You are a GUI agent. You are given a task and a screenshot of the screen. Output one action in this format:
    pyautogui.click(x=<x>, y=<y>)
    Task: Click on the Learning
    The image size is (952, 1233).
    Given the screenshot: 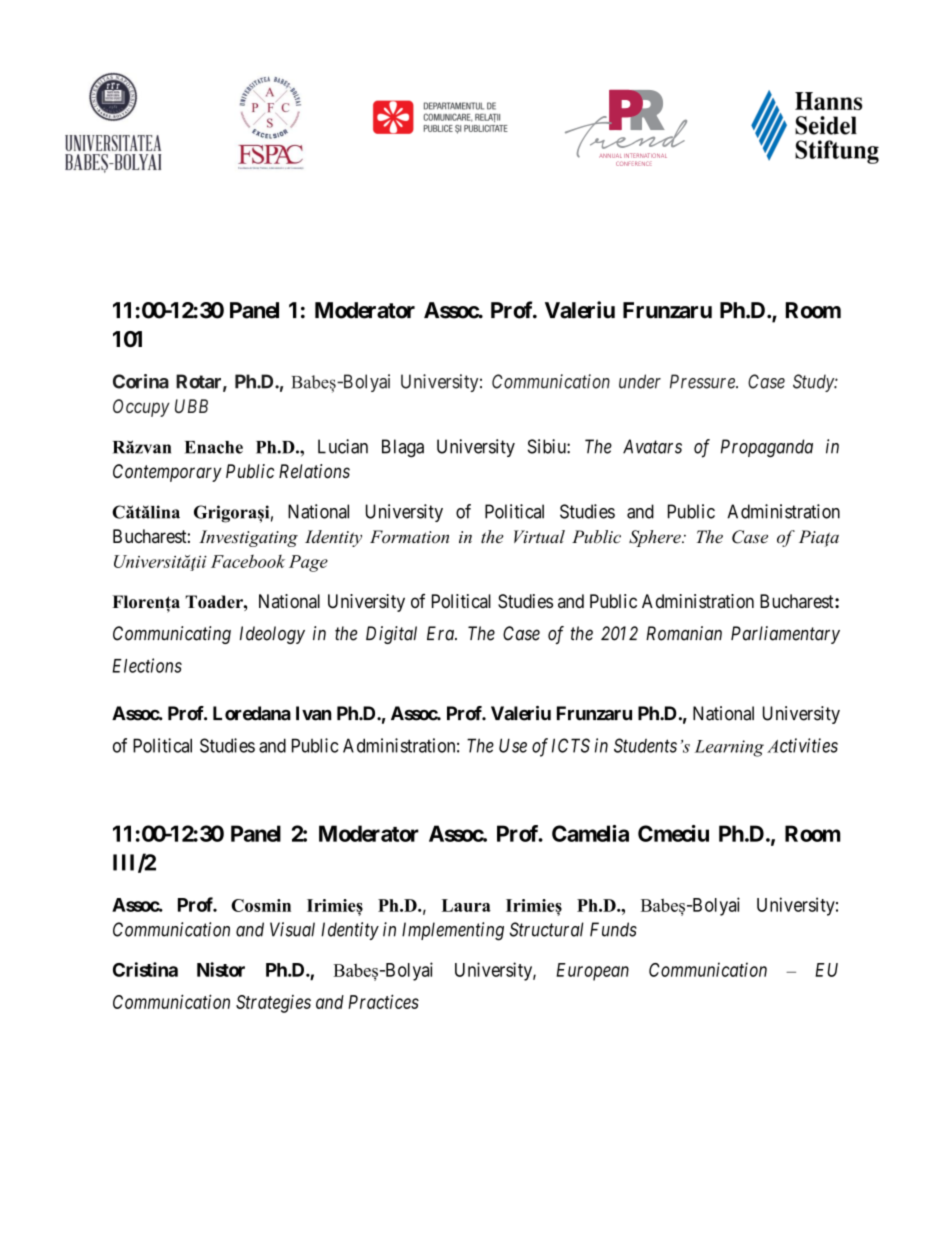 What is the action you would take?
    pyautogui.click(x=729, y=748)
